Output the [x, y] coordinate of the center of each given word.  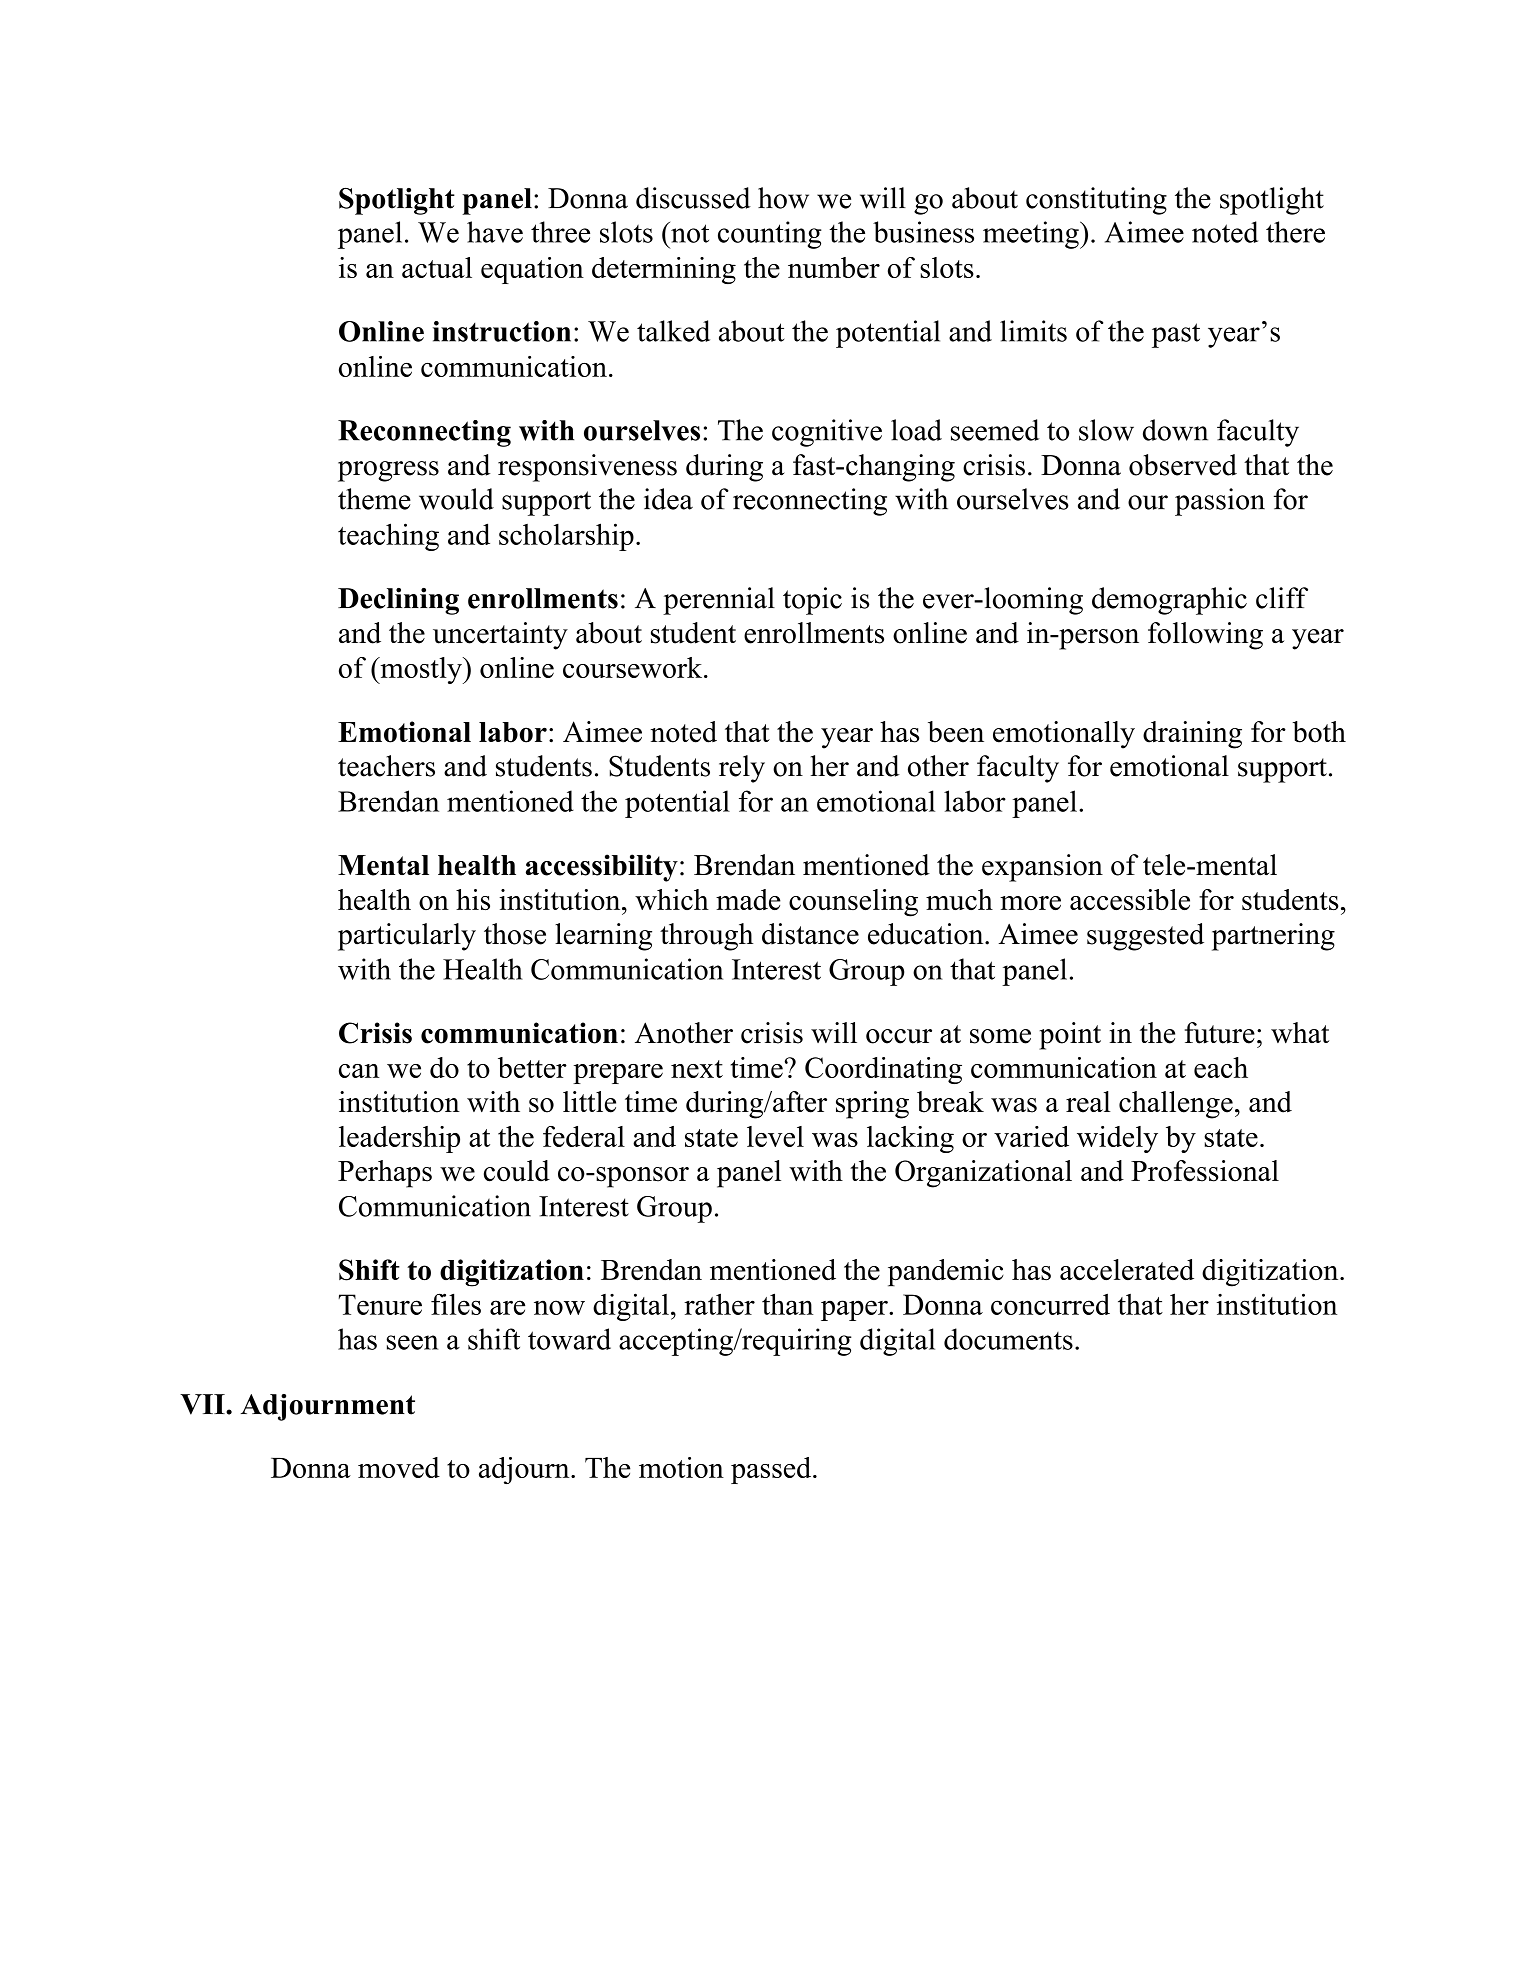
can [359, 1071]
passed [772, 1470]
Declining [398, 601]
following [1205, 636]
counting [770, 235]
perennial [719, 601]
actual [437, 267]
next [697, 1069]
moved [399, 1467]
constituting [1096, 201]
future [1220, 1033]
